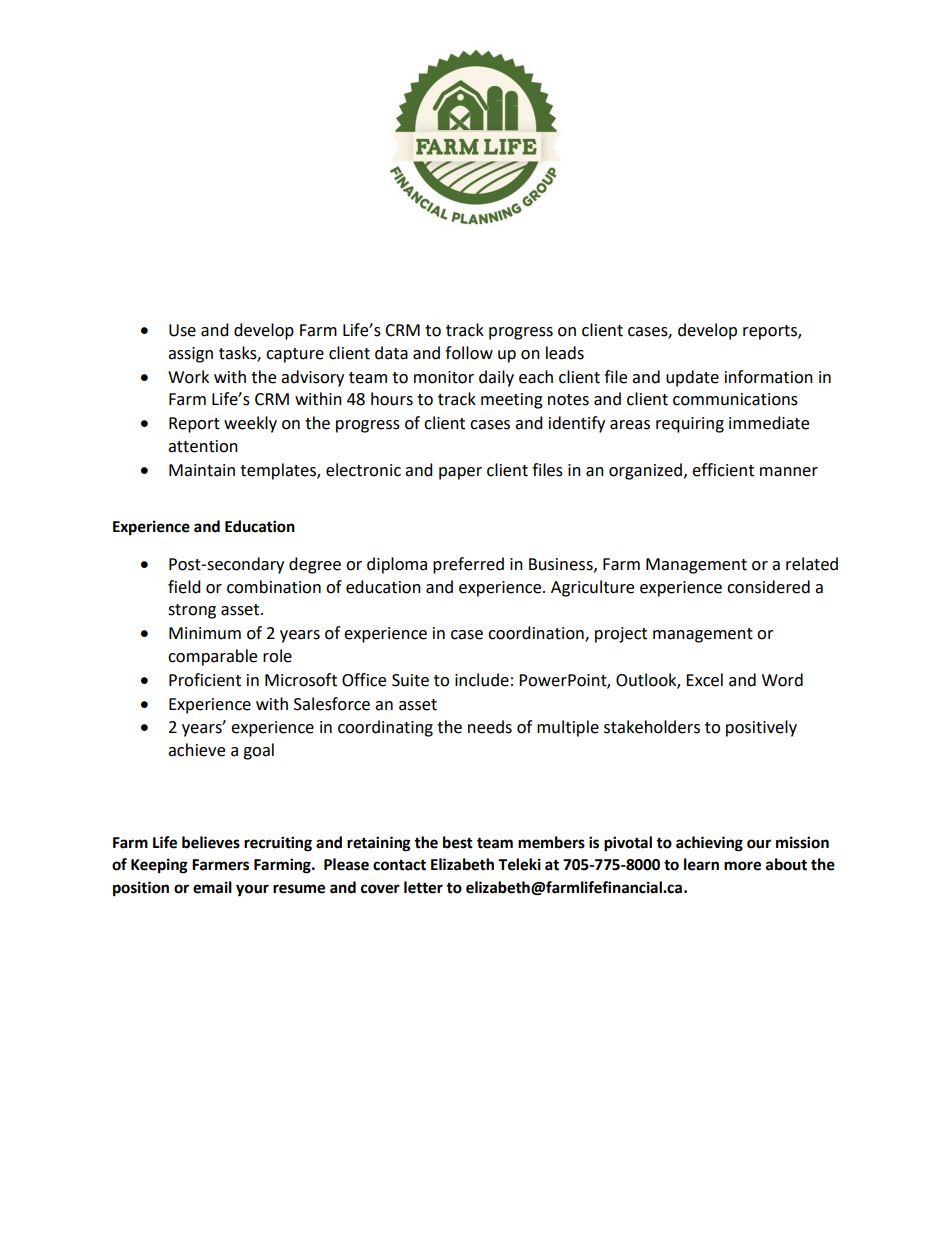 This page has height=1233, width=952. What do you see at coordinates (423, 887) in the page?
I see `letter` at bounding box center [423, 887].
